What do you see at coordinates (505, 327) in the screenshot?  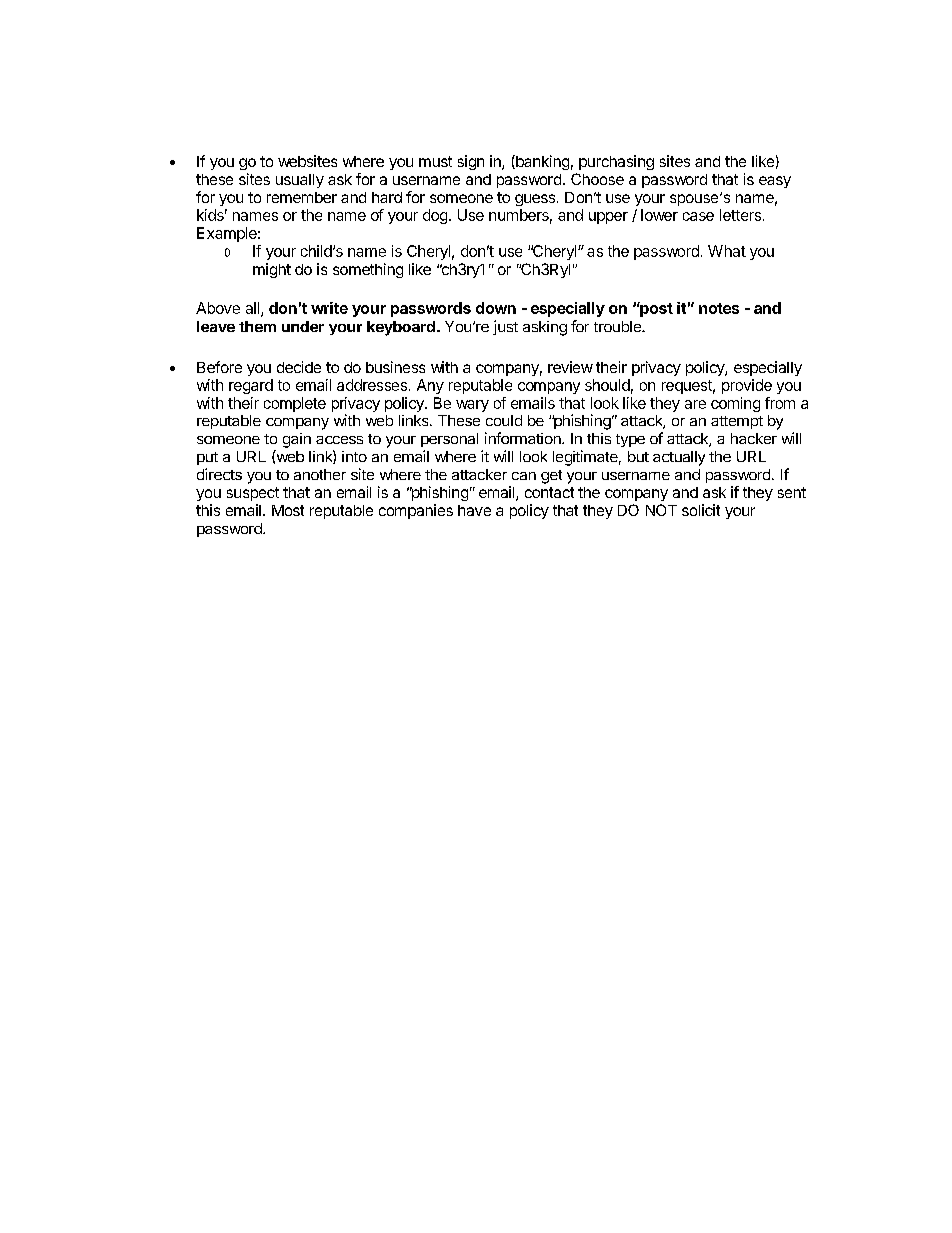 I see `just` at bounding box center [505, 327].
